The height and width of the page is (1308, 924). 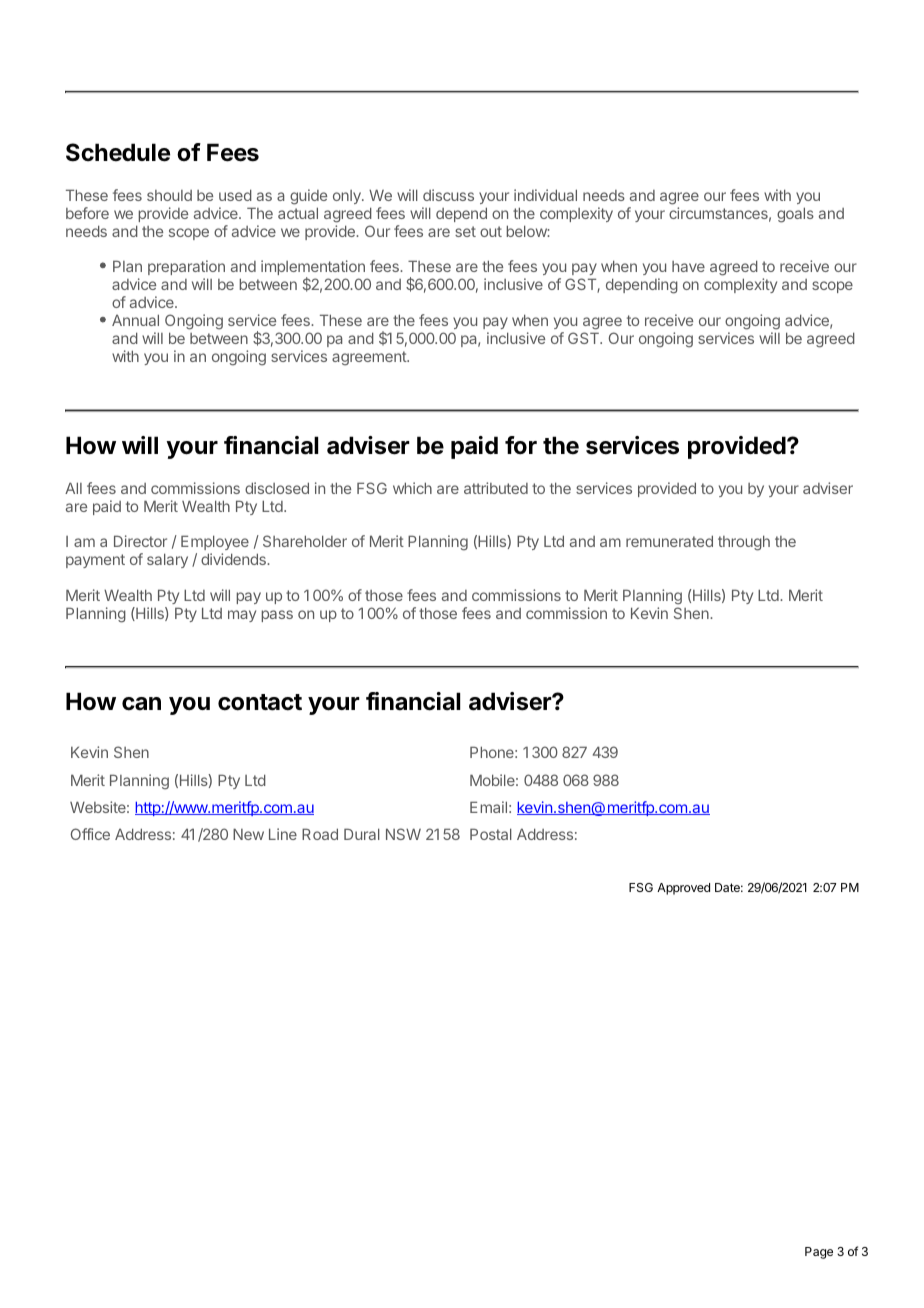 What do you see at coordinates (403, 834) in the page?
I see `NSW` at bounding box center [403, 834].
